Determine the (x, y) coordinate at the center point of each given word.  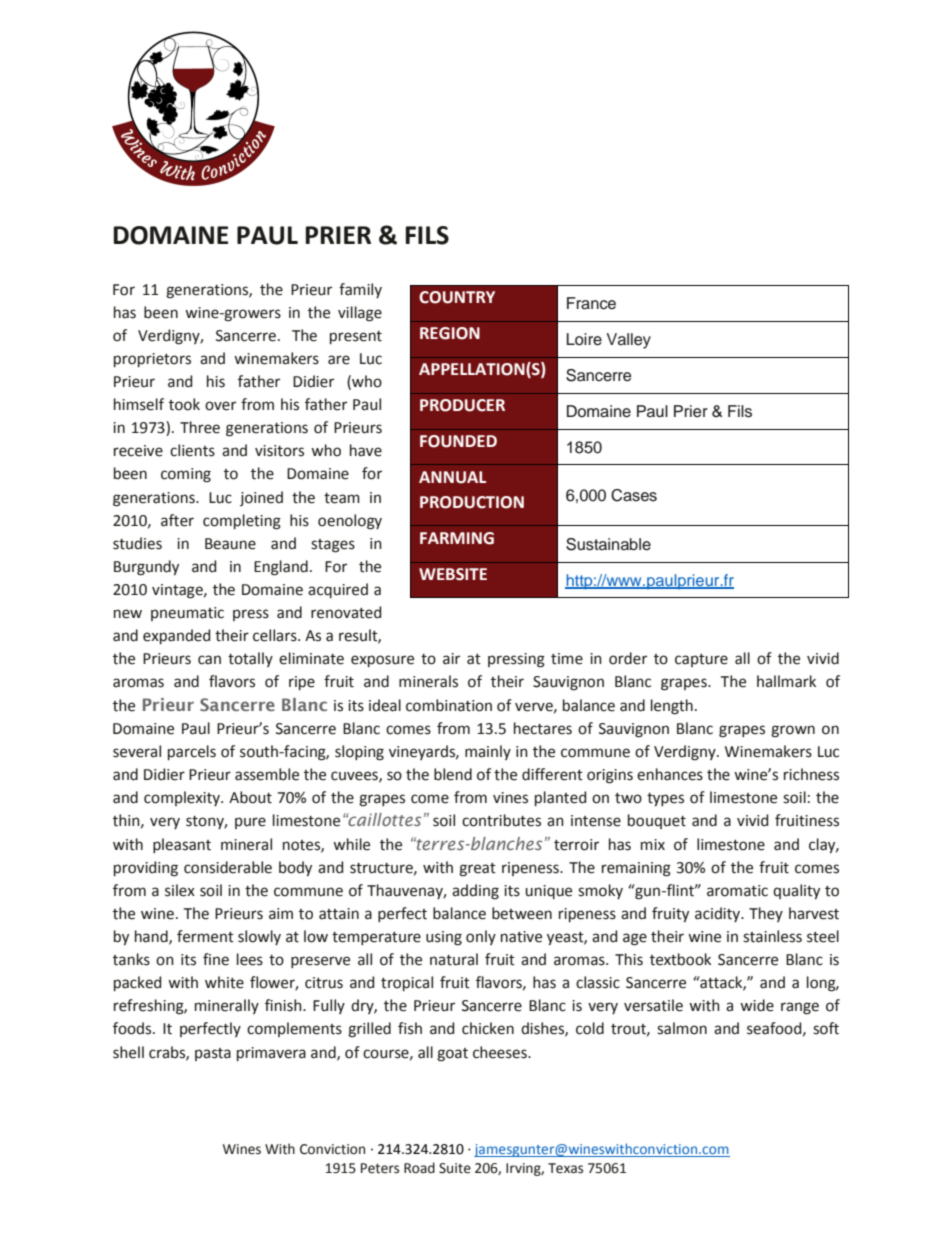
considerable (228, 867)
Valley (628, 341)
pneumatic (187, 614)
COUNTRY (457, 297)
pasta (213, 1054)
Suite (455, 1168)
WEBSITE (453, 574)
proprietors (152, 360)
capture (701, 660)
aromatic (737, 891)
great (477, 870)
